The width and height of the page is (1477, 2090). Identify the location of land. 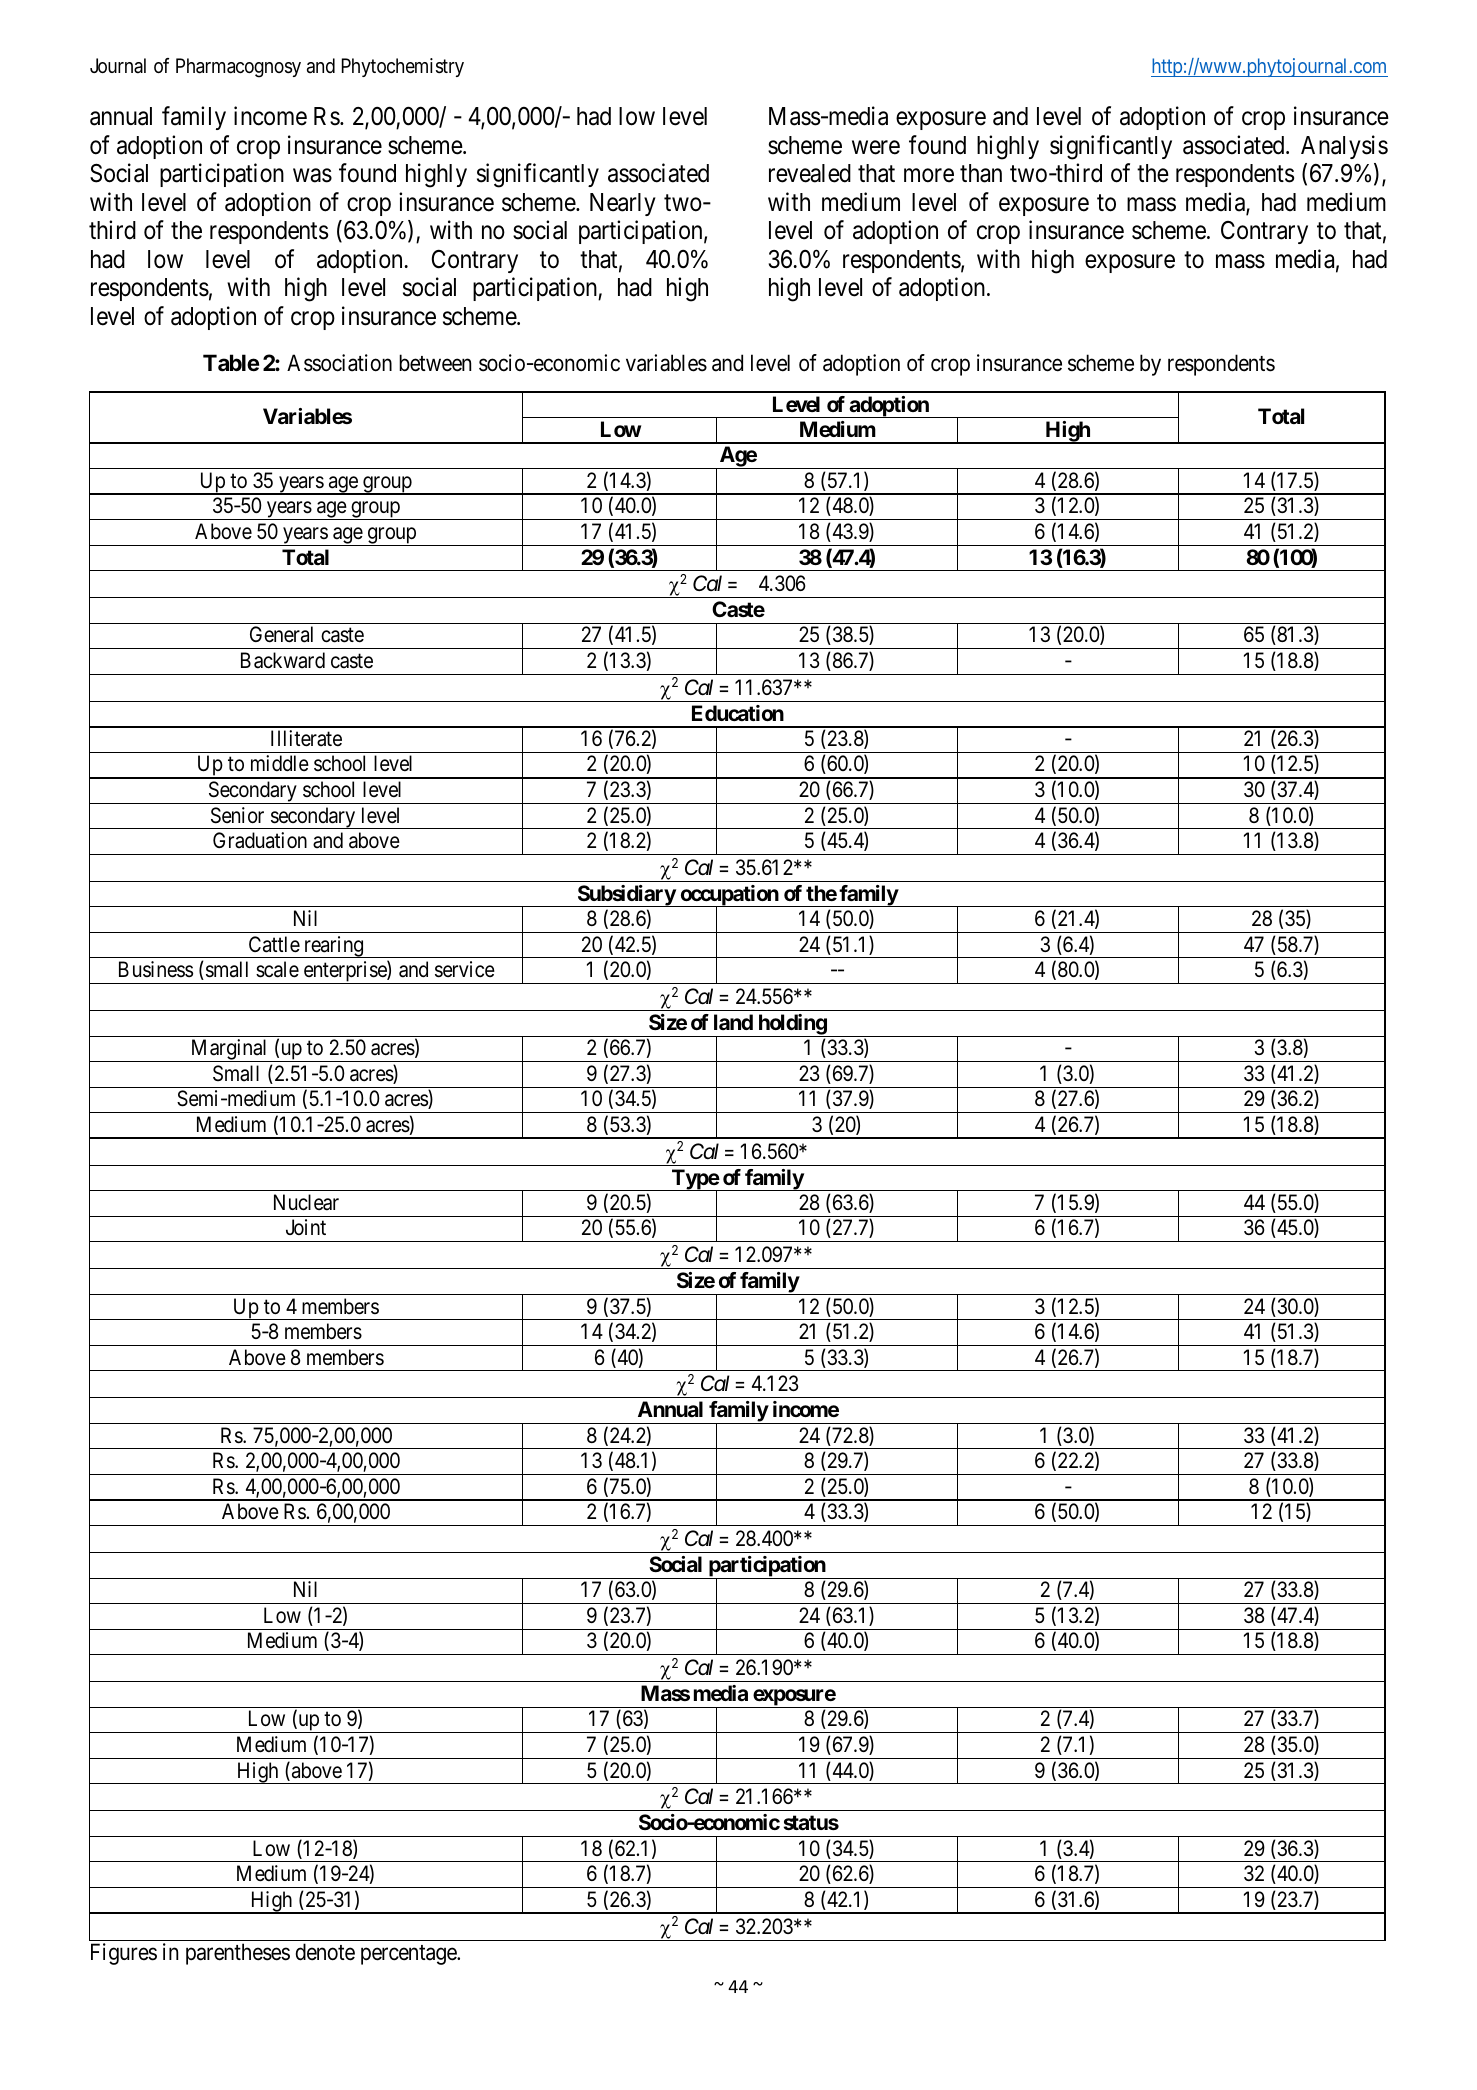
(733, 1022).
